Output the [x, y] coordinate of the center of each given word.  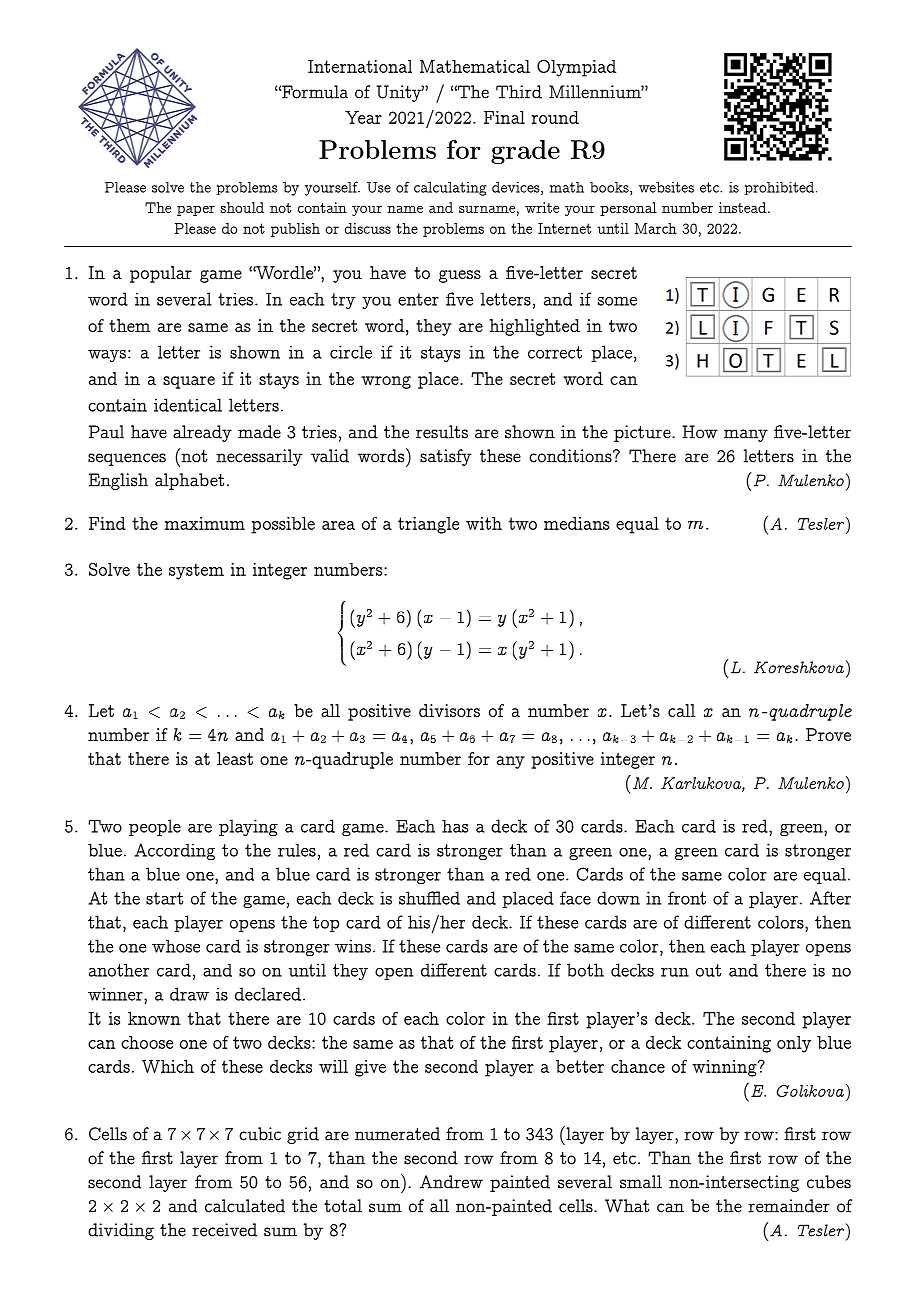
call [681, 710]
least [235, 758]
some [617, 301]
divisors [449, 710]
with [484, 523]
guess [460, 276]
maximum [205, 523]
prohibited [779, 188]
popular [161, 274]
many [746, 435]
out [708, 970]
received [224, 1230]
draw [189, 994]
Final [504, 117]
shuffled [429, 898]
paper [196, 210]
